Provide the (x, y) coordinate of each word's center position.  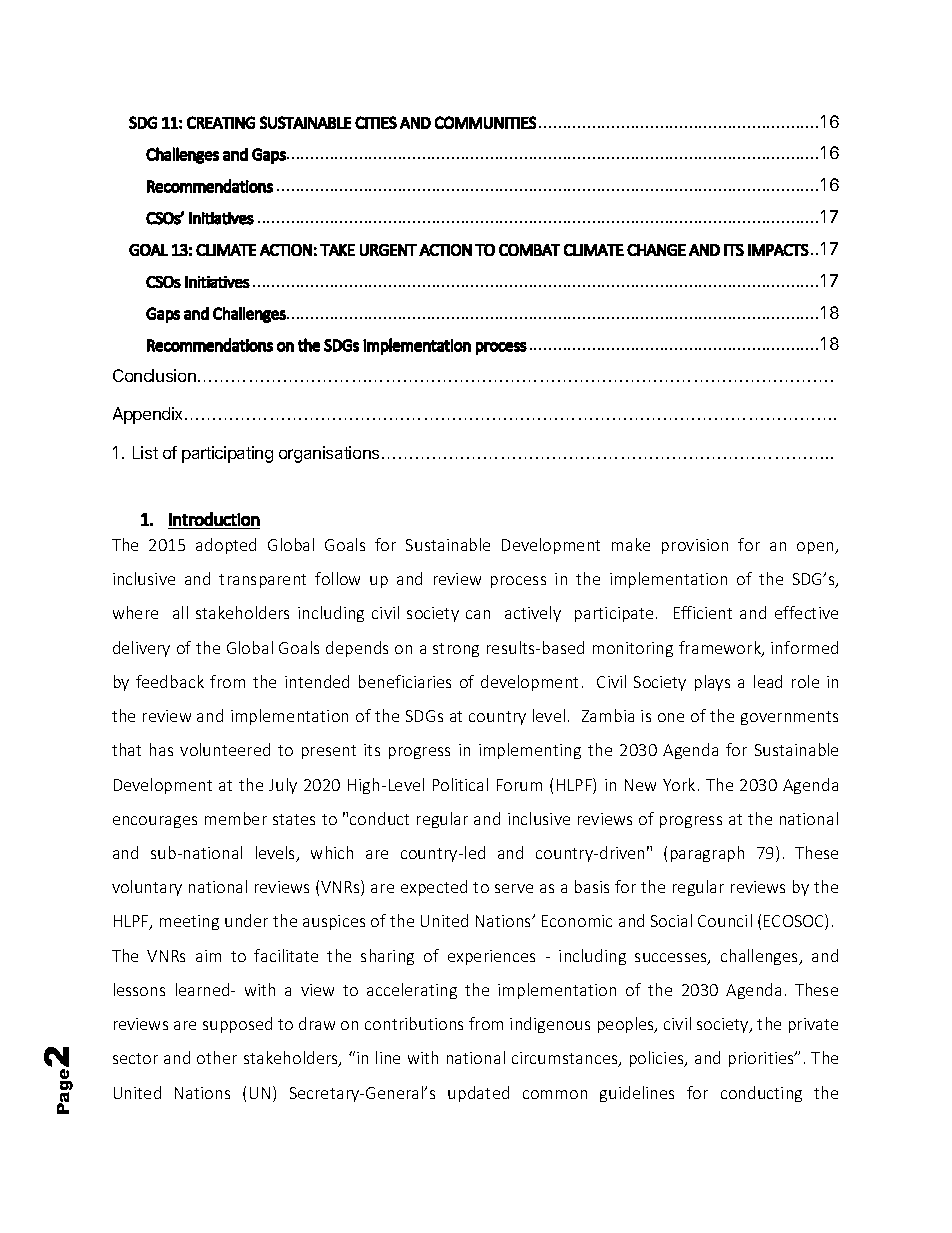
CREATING (221, 122)
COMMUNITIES (485, 122)
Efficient (703, 612)
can (478, 614)
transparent (262, 581)
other (217, 1057)
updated (478, 1094)
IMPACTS (778, 250)
